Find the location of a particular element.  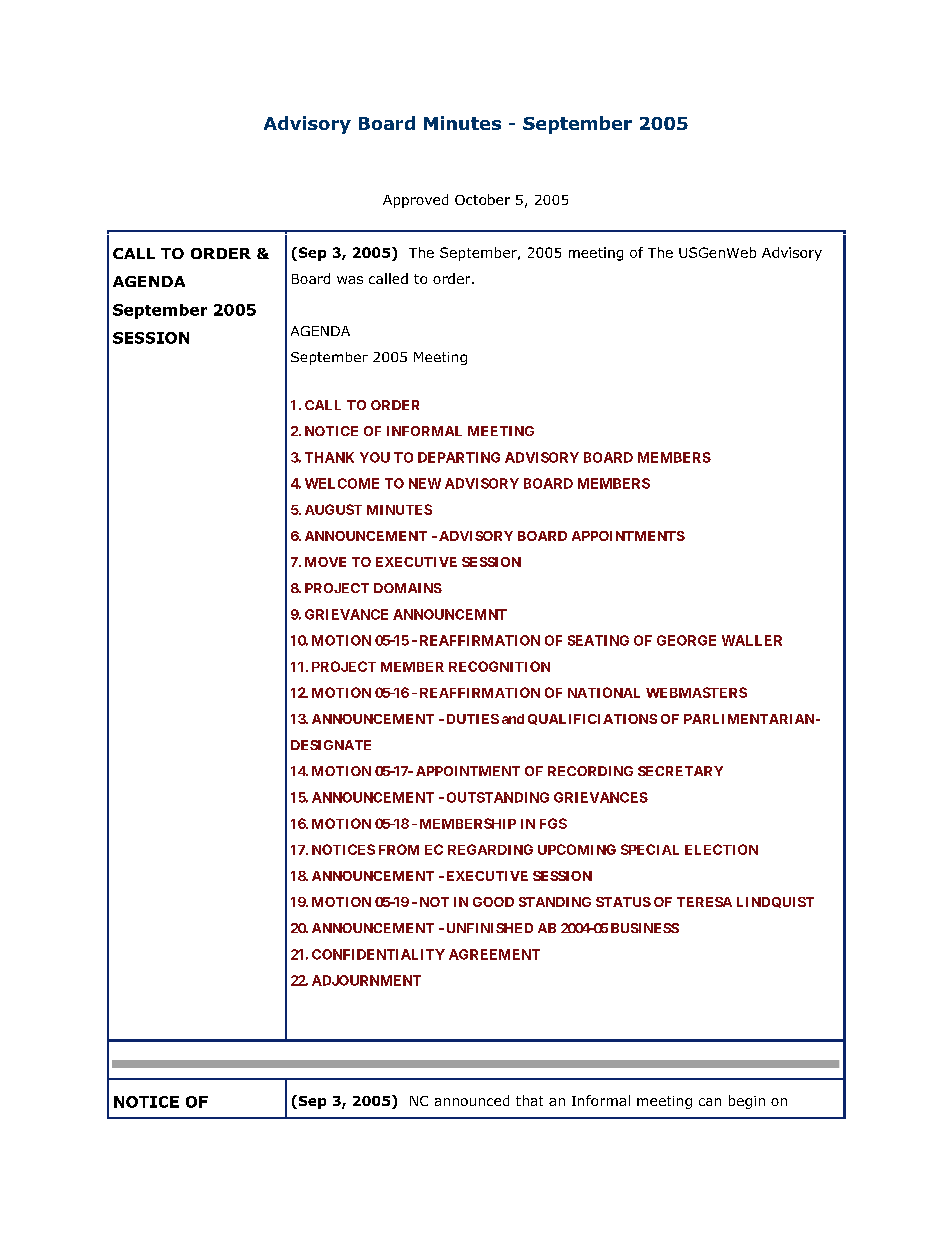

WEBMASTERS is located at coordinates (696, 692).
